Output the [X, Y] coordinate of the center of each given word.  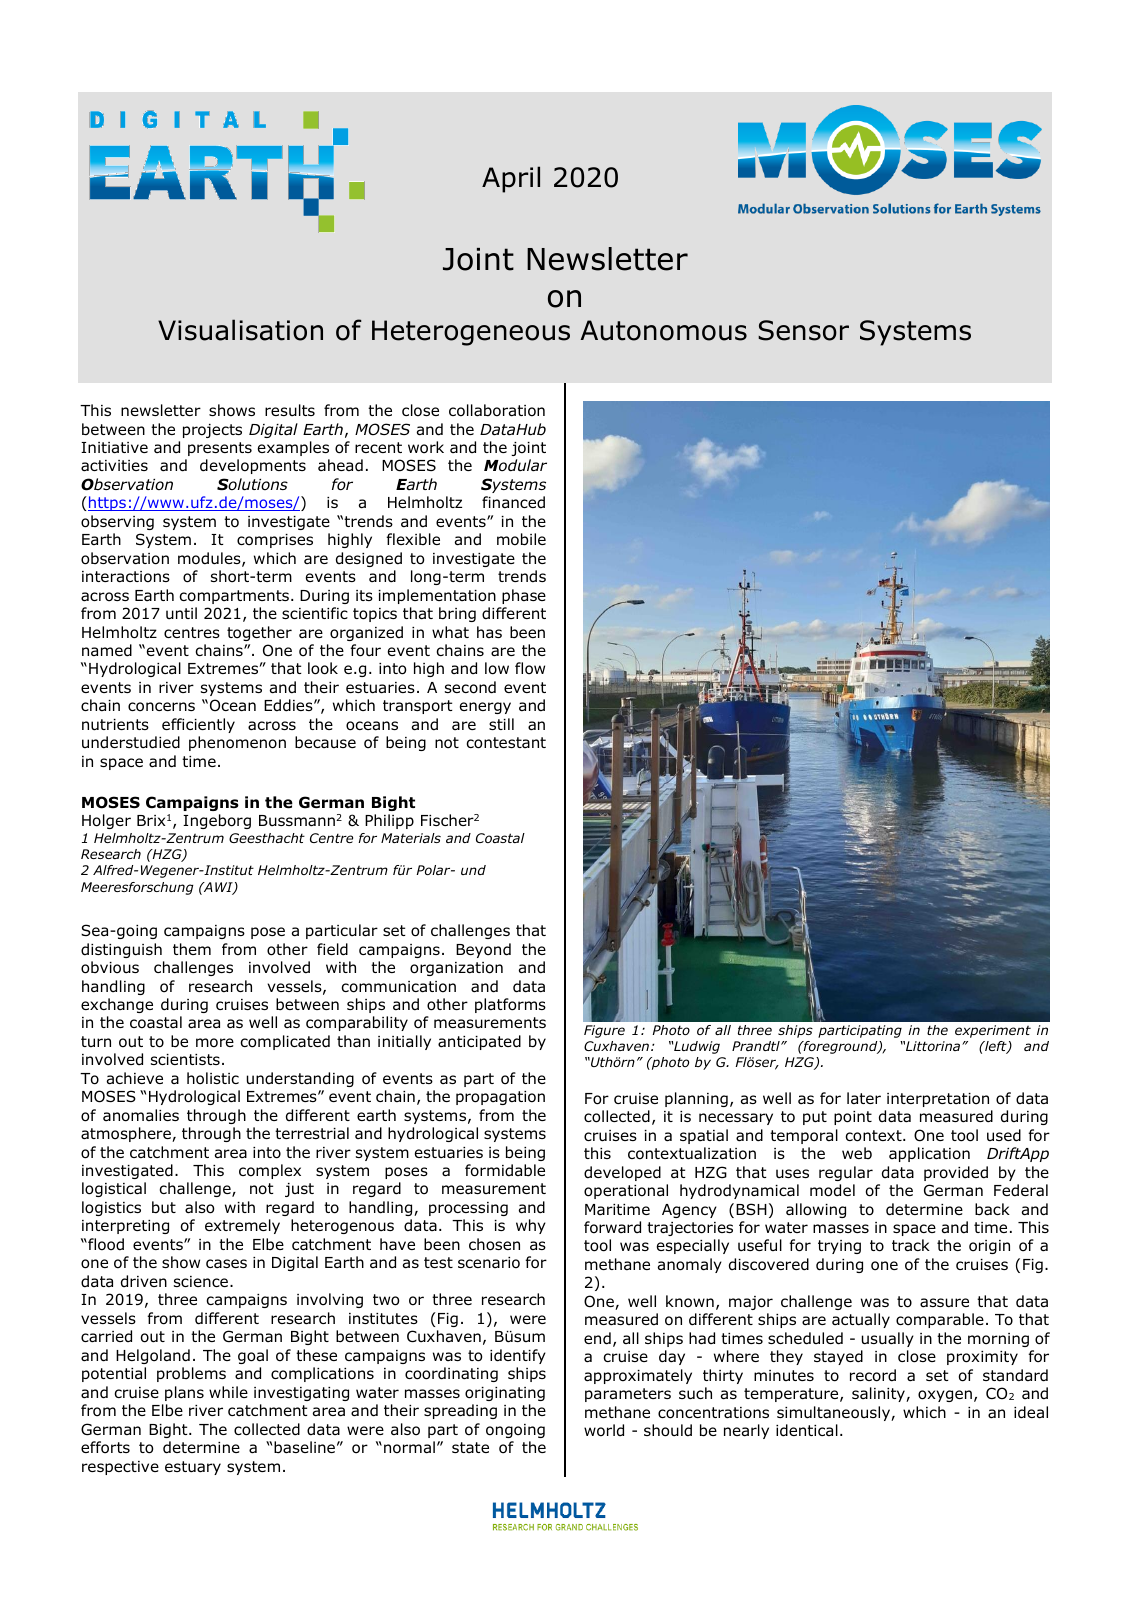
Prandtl [757, 1046]
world [604, 1430]
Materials [411, 838]
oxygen [945, 1396]
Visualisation [240, 330]
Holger [106, 821]
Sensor [803, 330]
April [511, 179]
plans [184, 1393]
